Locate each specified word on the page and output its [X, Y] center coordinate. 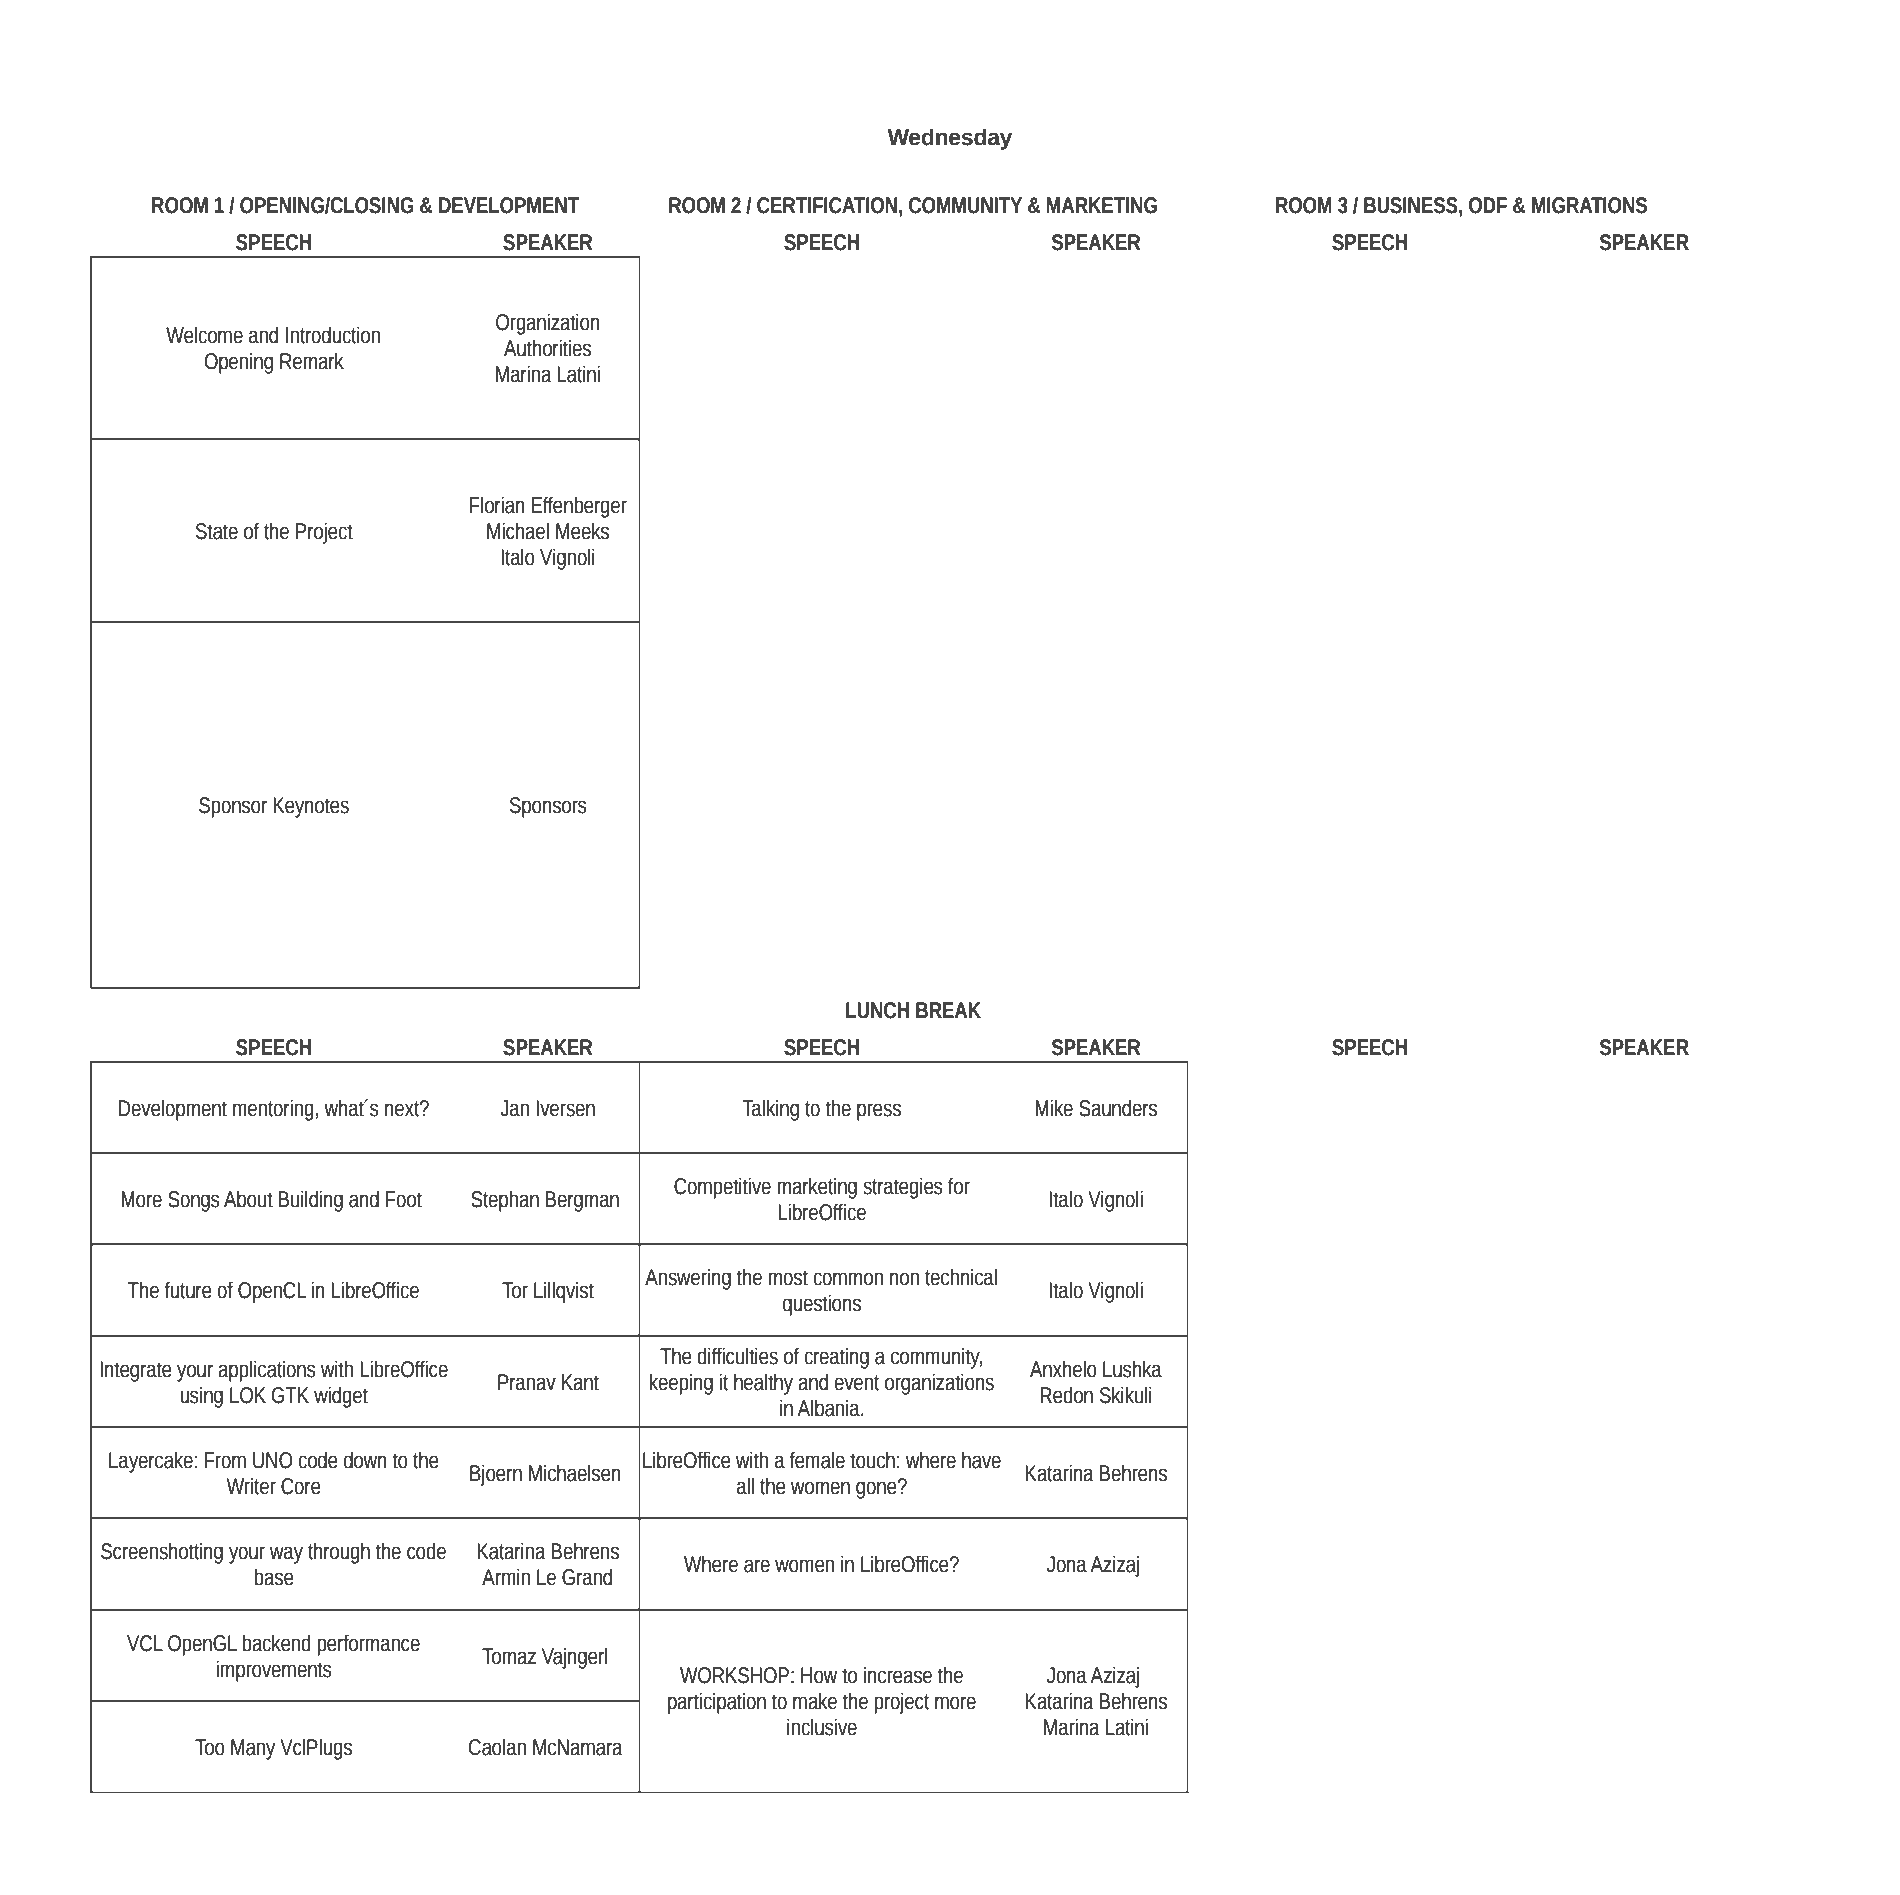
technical [961, 1277]
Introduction [333, 335]
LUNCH [877, 1010]
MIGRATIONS [1589, 205]
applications [267, 1371]
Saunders [1118, 1108]
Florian [497, 505]
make [815, 1701]
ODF [1488, 205]
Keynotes [311, 807]
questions [822, 1305]
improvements [274, 1671]
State [217, 531]
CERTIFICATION [827, 205]
